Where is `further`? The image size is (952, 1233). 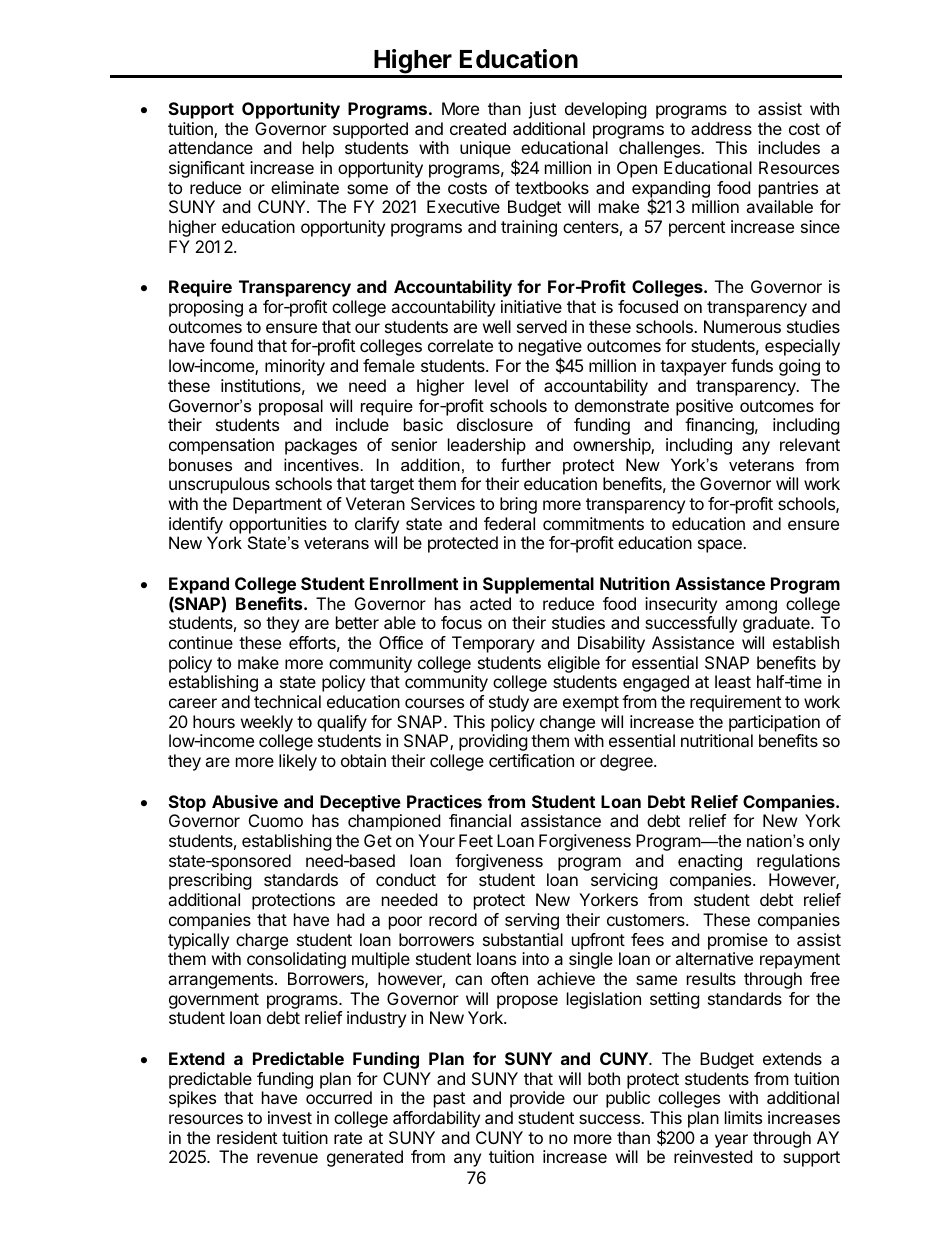 further is located at coordinates (526, 464).
